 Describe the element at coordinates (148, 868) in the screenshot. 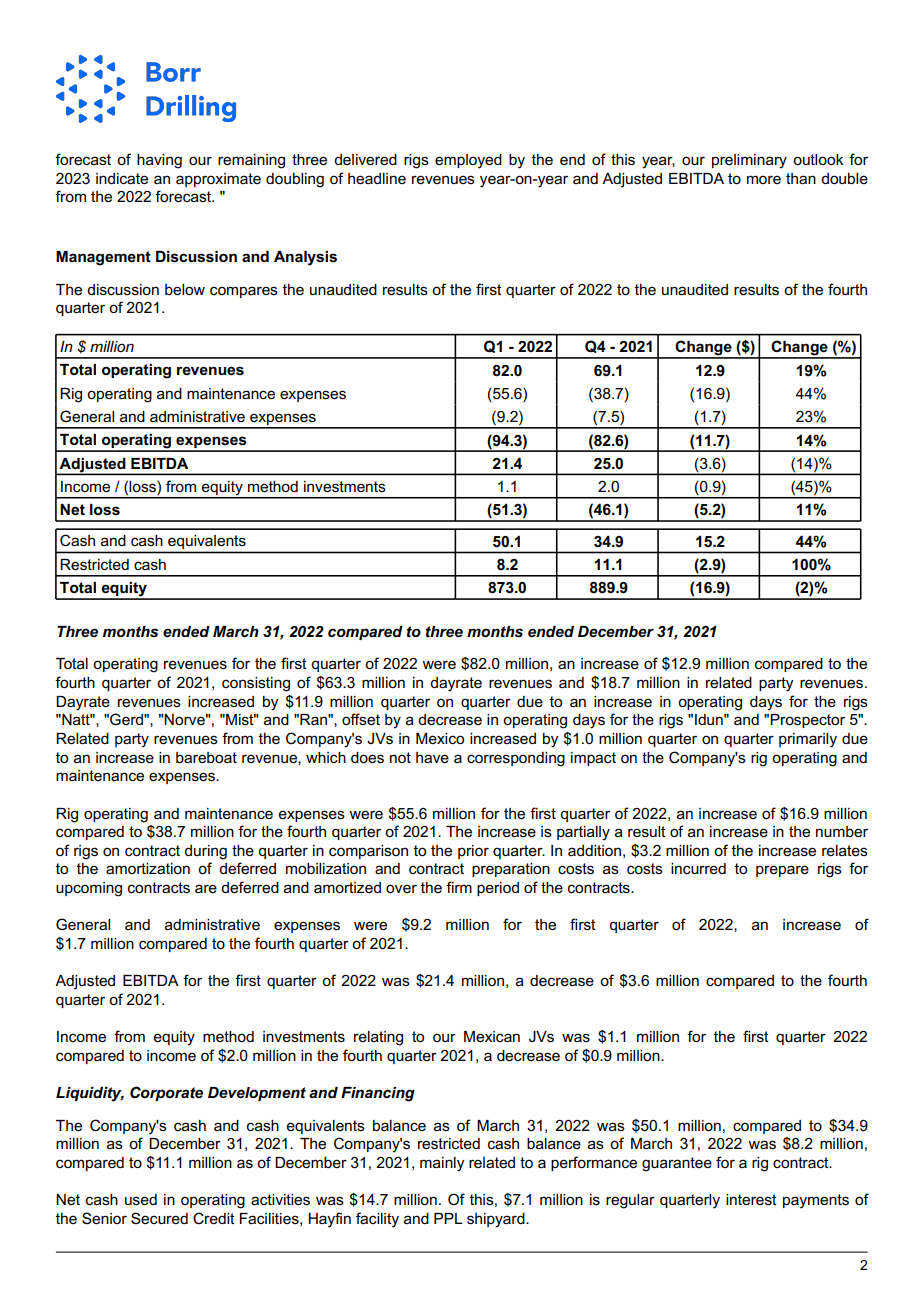

I see `amortization` at that location.
